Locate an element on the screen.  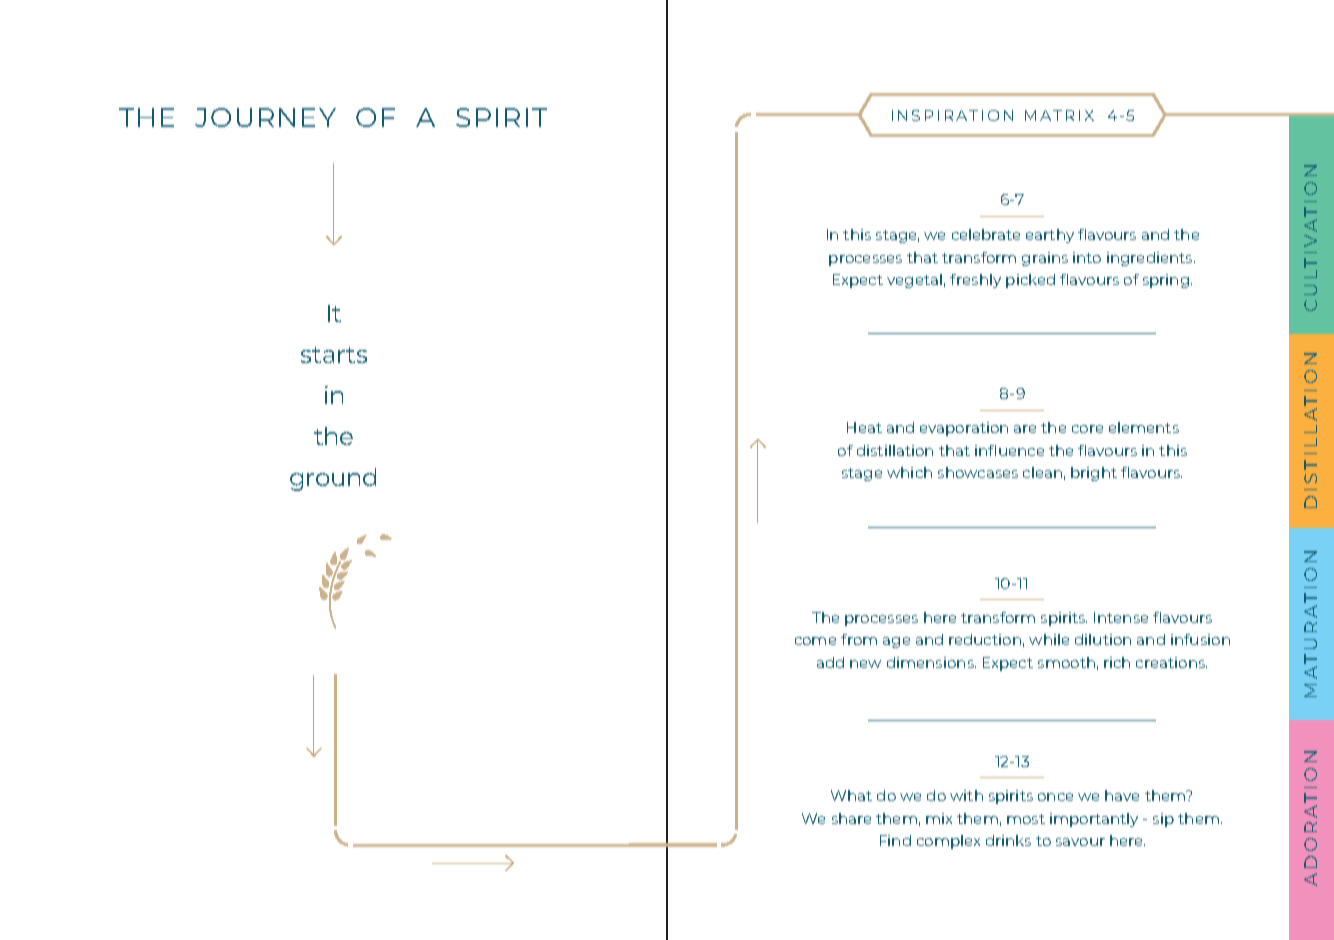
Intense is located at coordinates (1121, 617).
